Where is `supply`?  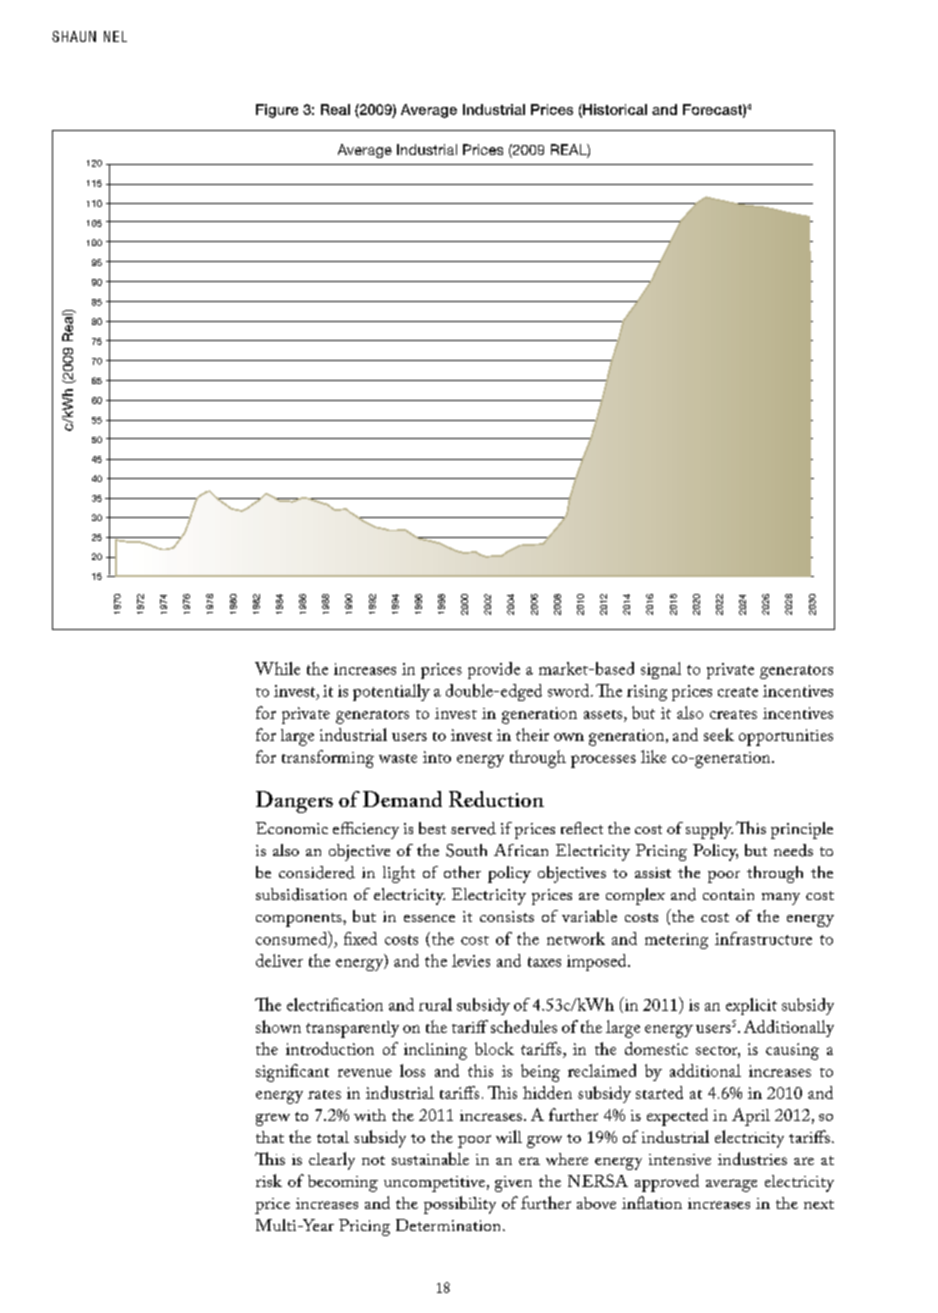 supply is located at coordinates (709, 830).
